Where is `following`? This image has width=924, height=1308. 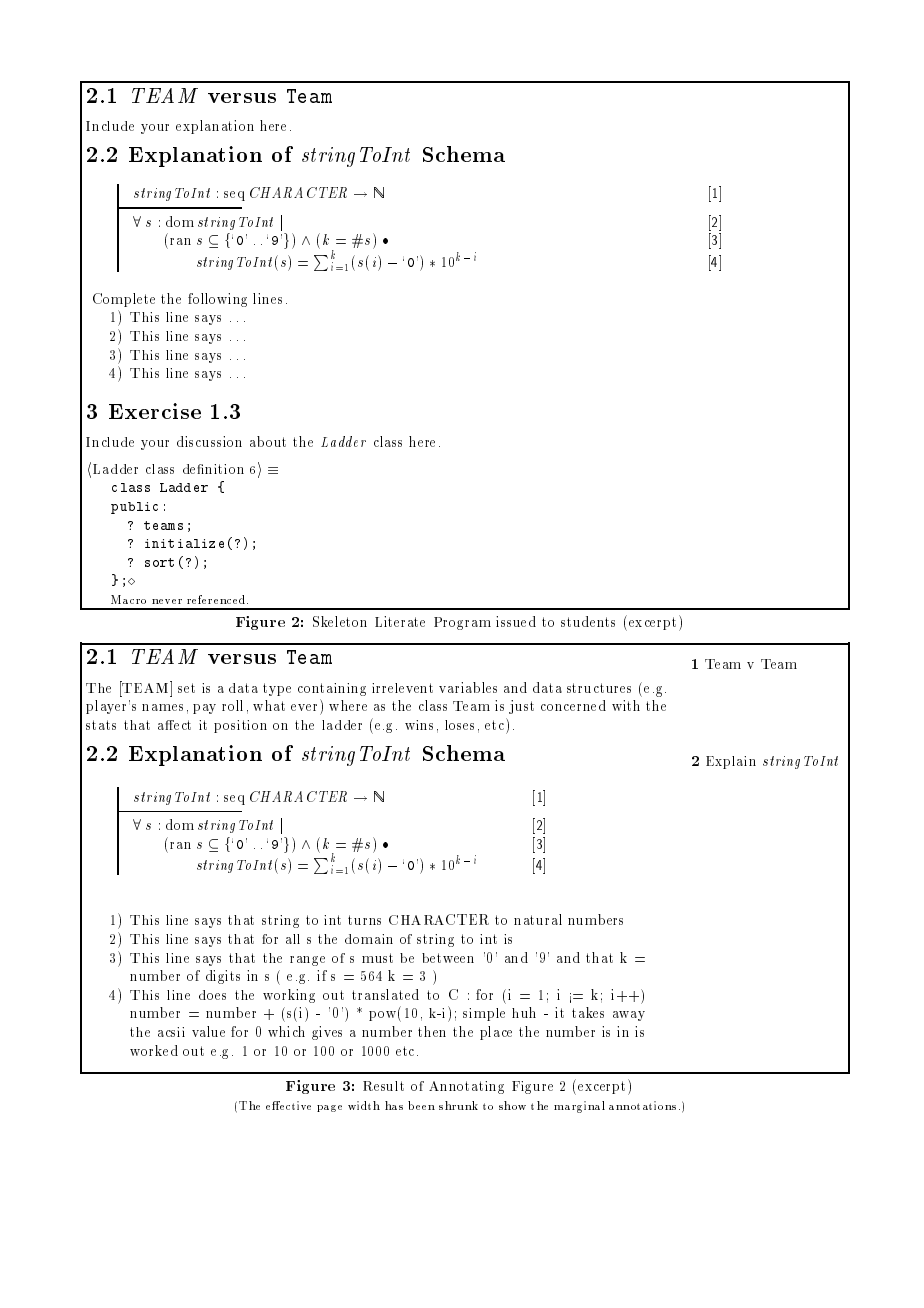
following is located at coordinates (217, 300).
